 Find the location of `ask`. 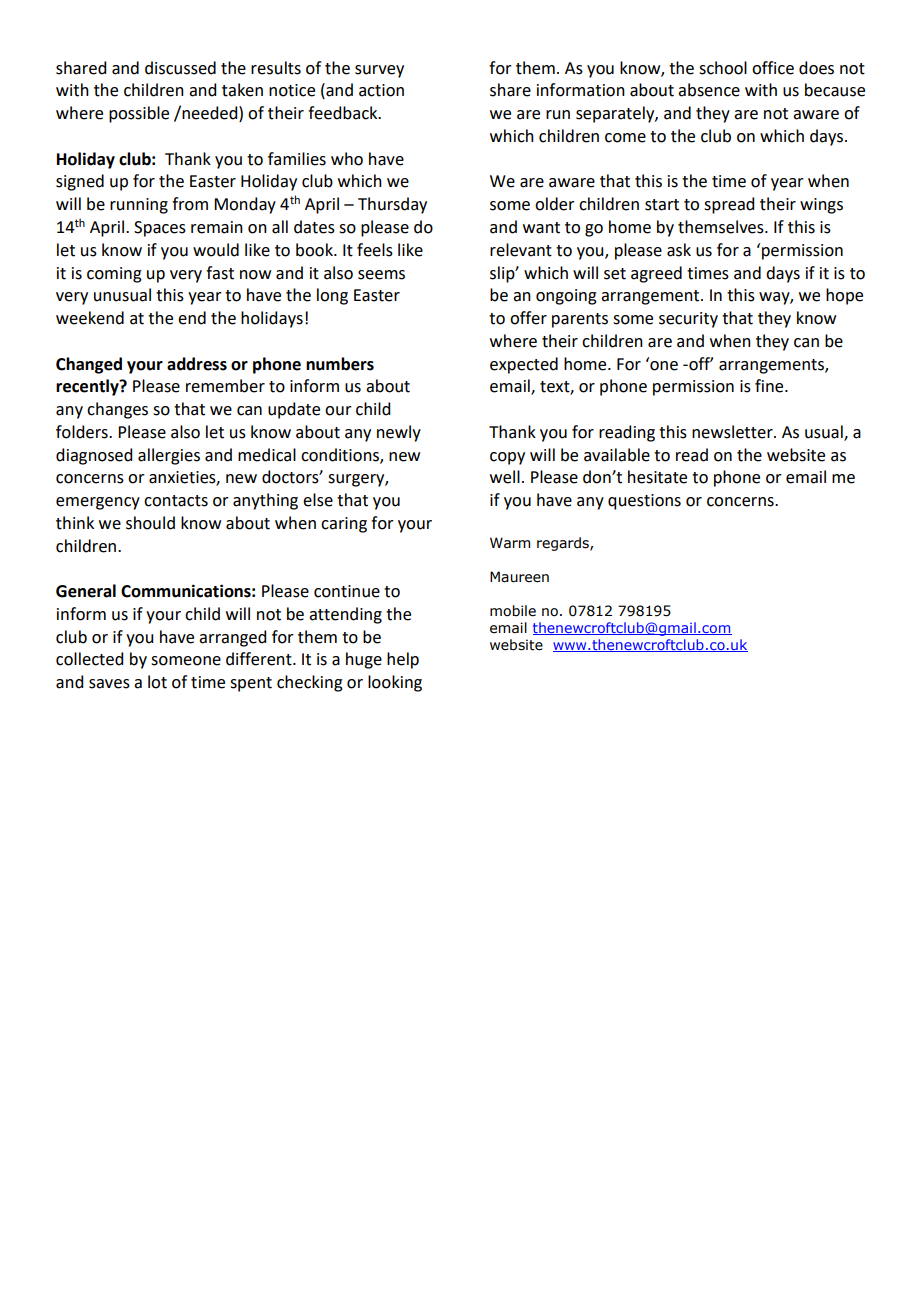

ask is located at coordinates (679, 250).
